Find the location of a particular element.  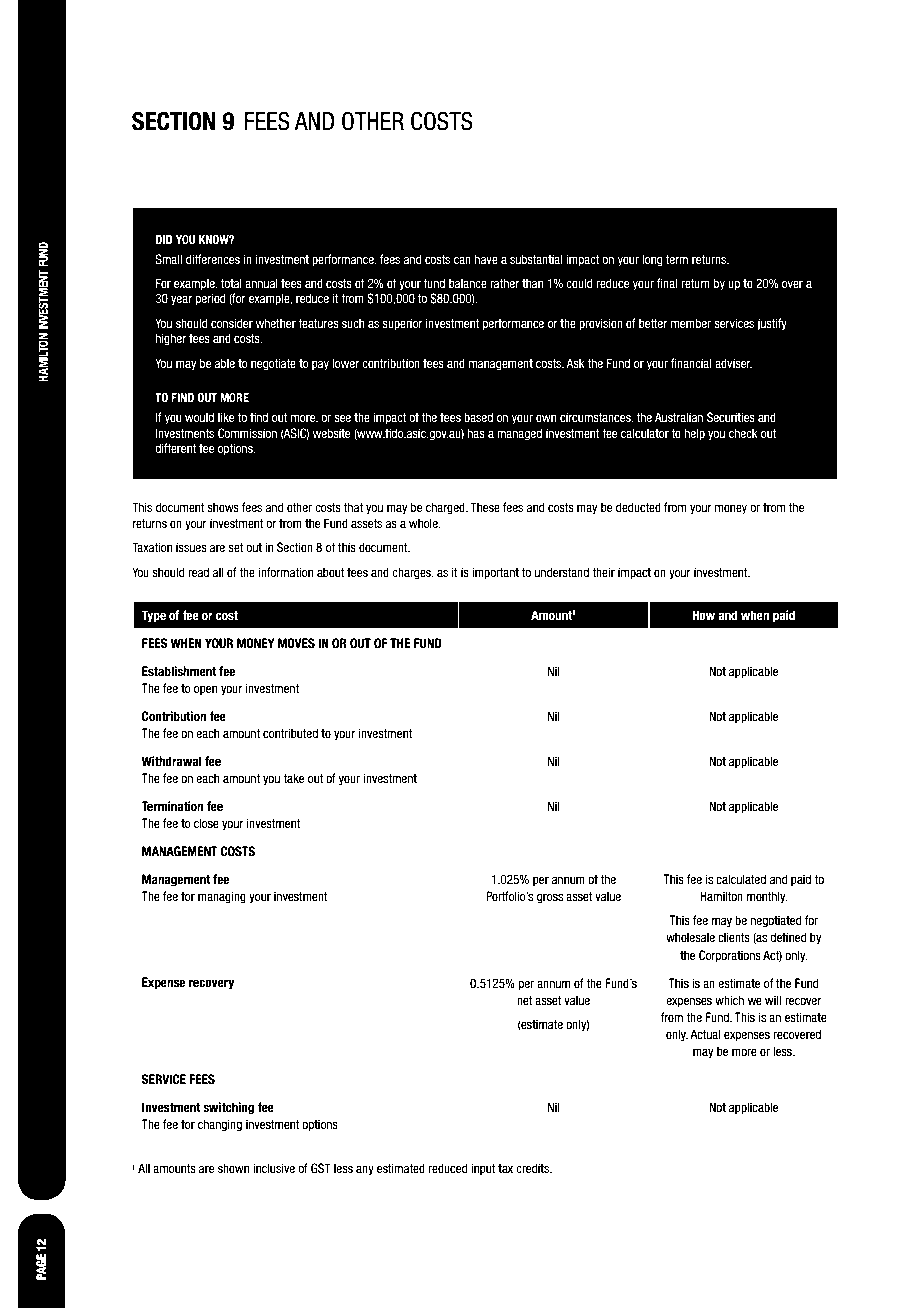

gross is located at coordinates (550, 898).
